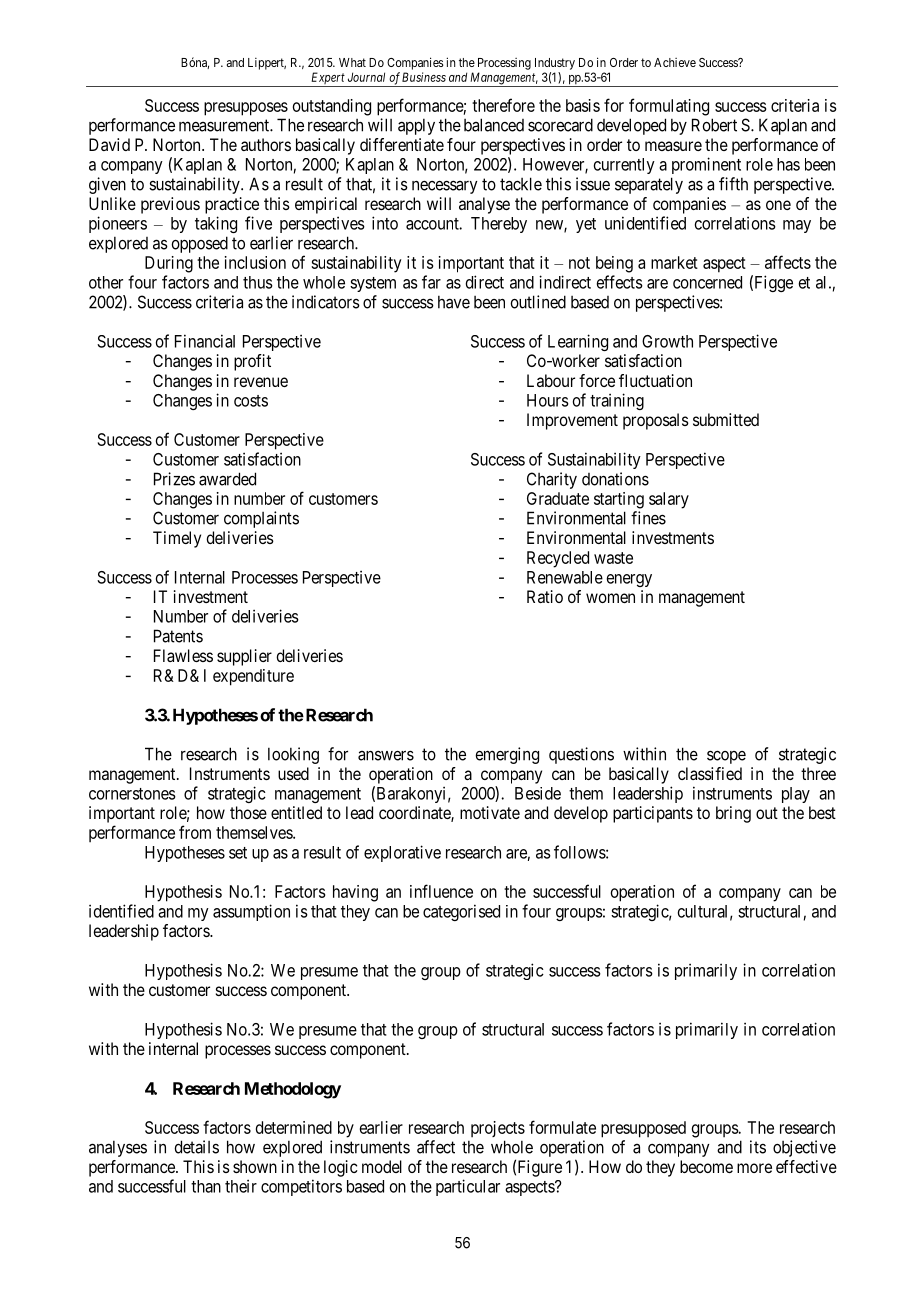  I want to click on presupposes, so click(246, 109).
